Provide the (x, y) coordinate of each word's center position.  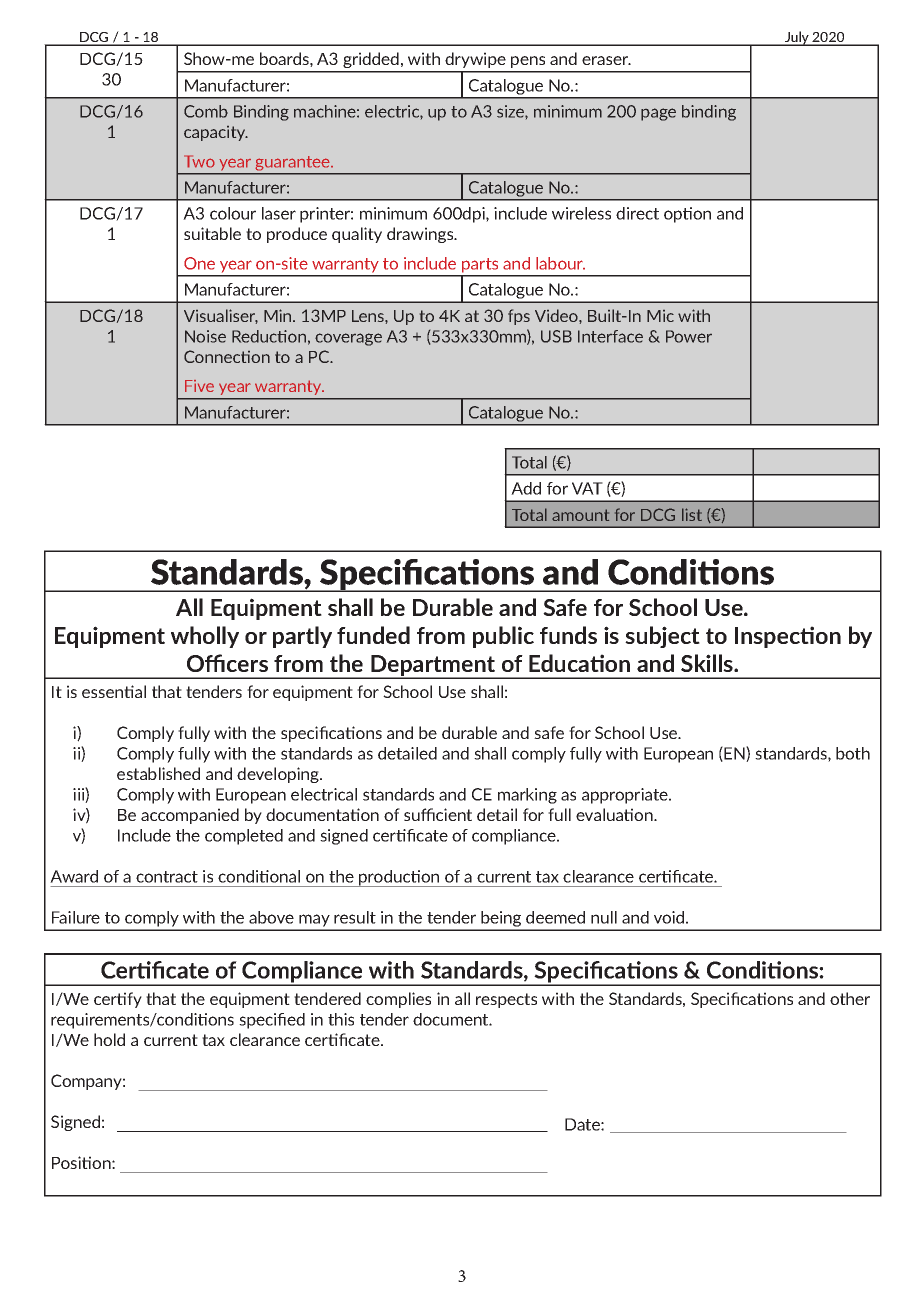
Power (689, 336)
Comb (206, 111)
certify (118, 1000)
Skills (708, 663)
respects (506, 1000)
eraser (606, 60)
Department (433, 666)
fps (519, 317)
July (797, 38)
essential (114, 691)
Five (199, 386)
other (850, 998)
